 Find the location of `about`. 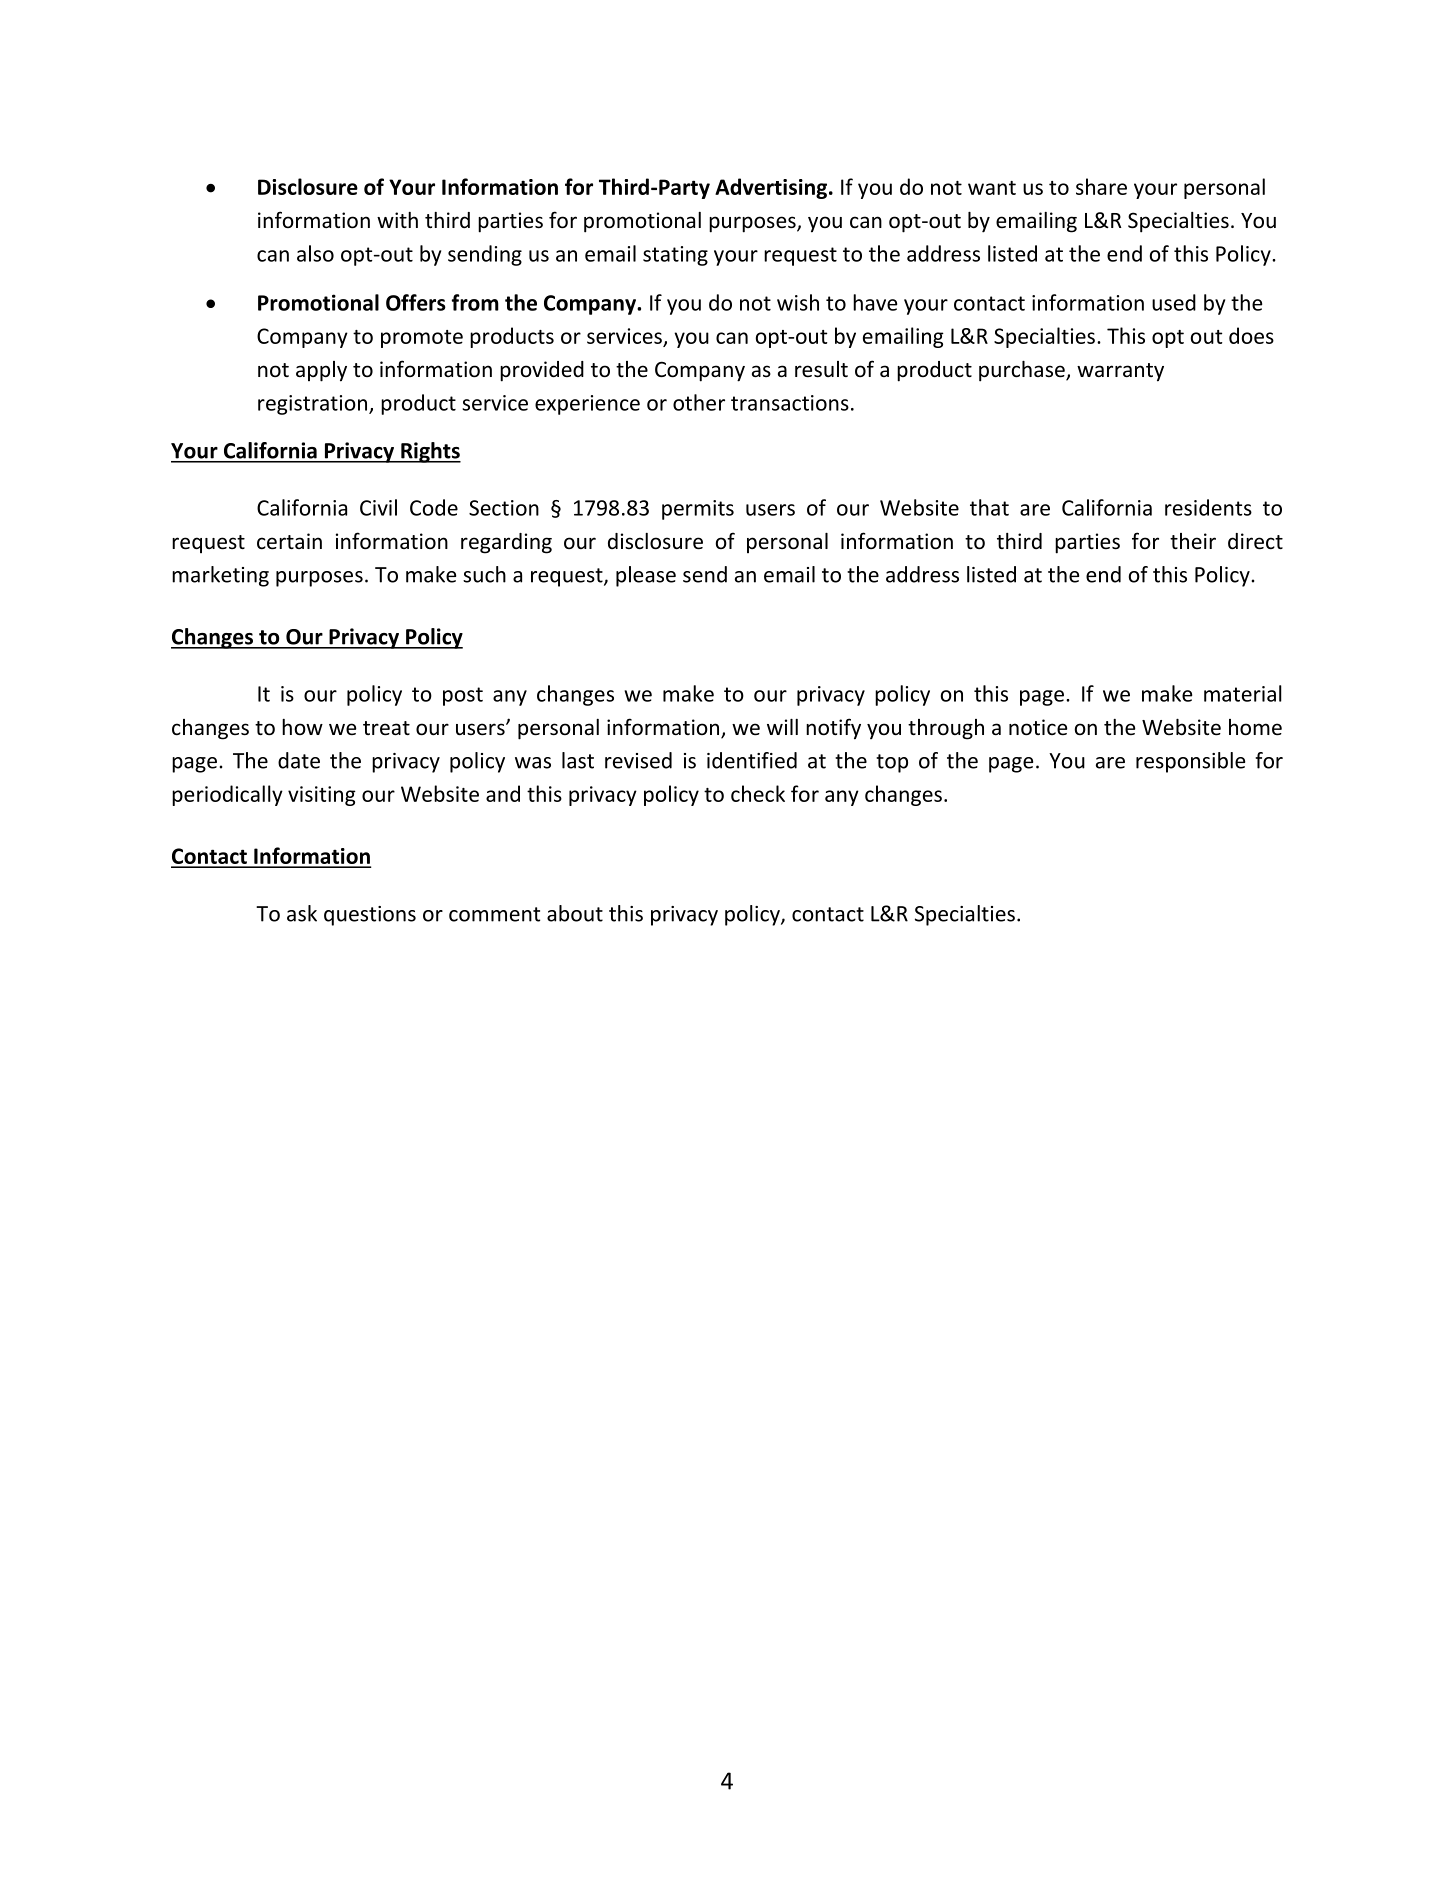

about is located at coordinates (575, 913).
